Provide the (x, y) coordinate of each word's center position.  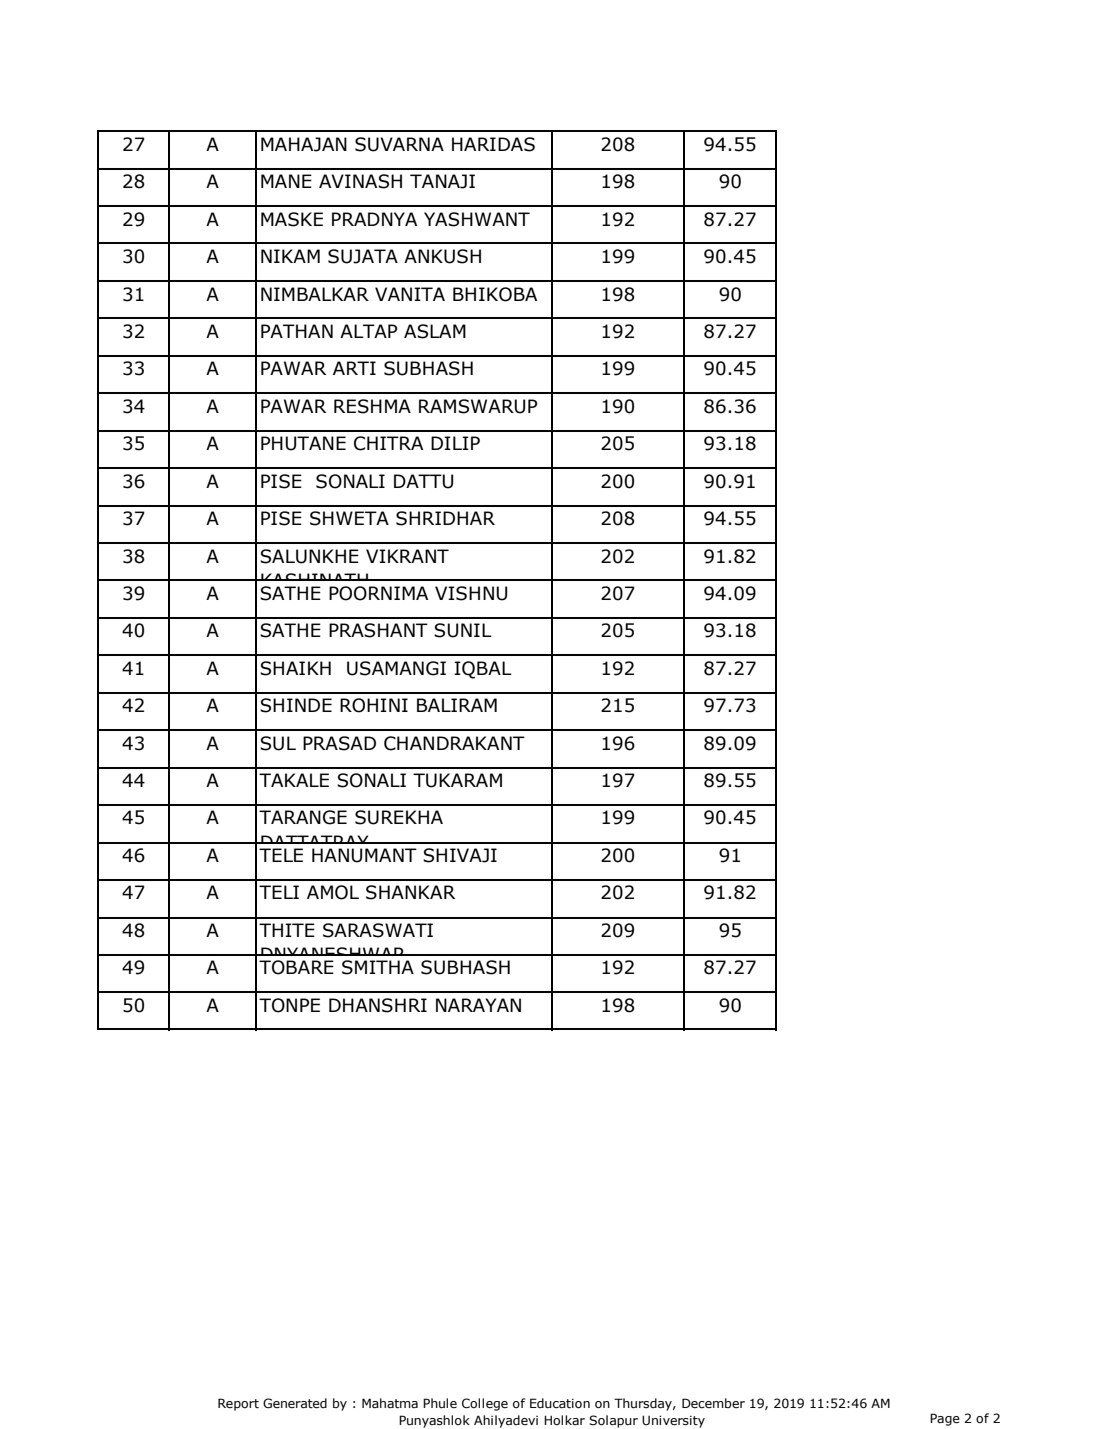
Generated (295, 1403)
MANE (286, 181)
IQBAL (483, 670)
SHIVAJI (460, 855)
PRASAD (339, 743)
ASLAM (435, 331)
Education (560, 1403)
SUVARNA (399, 144)
